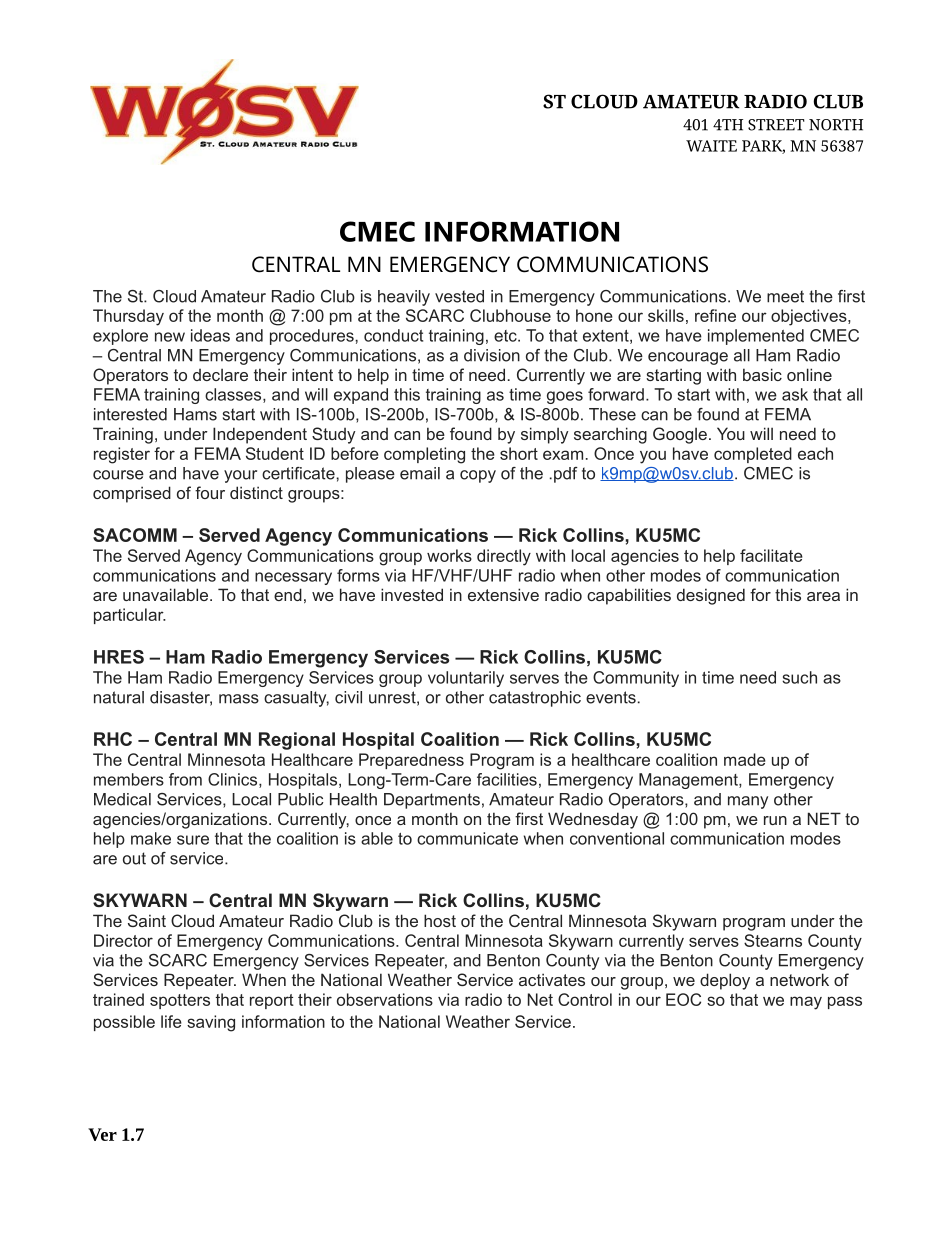 This screenshot has width=952, height=1233. Describe the element at coordinates (503, 594) in the screenshot. I see `extensive` at that location.
